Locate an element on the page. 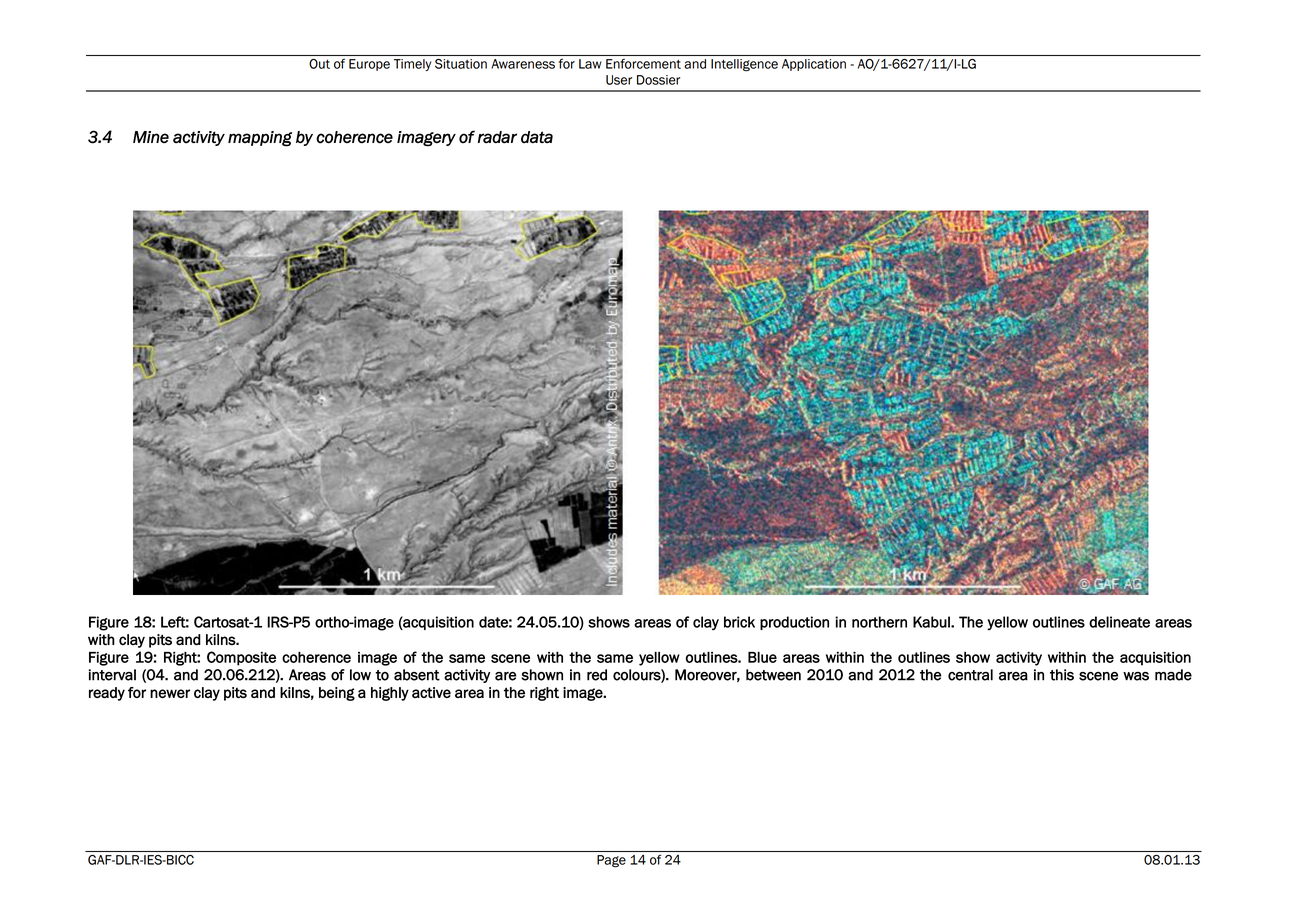  this is located at coordinates (1062, 675).
